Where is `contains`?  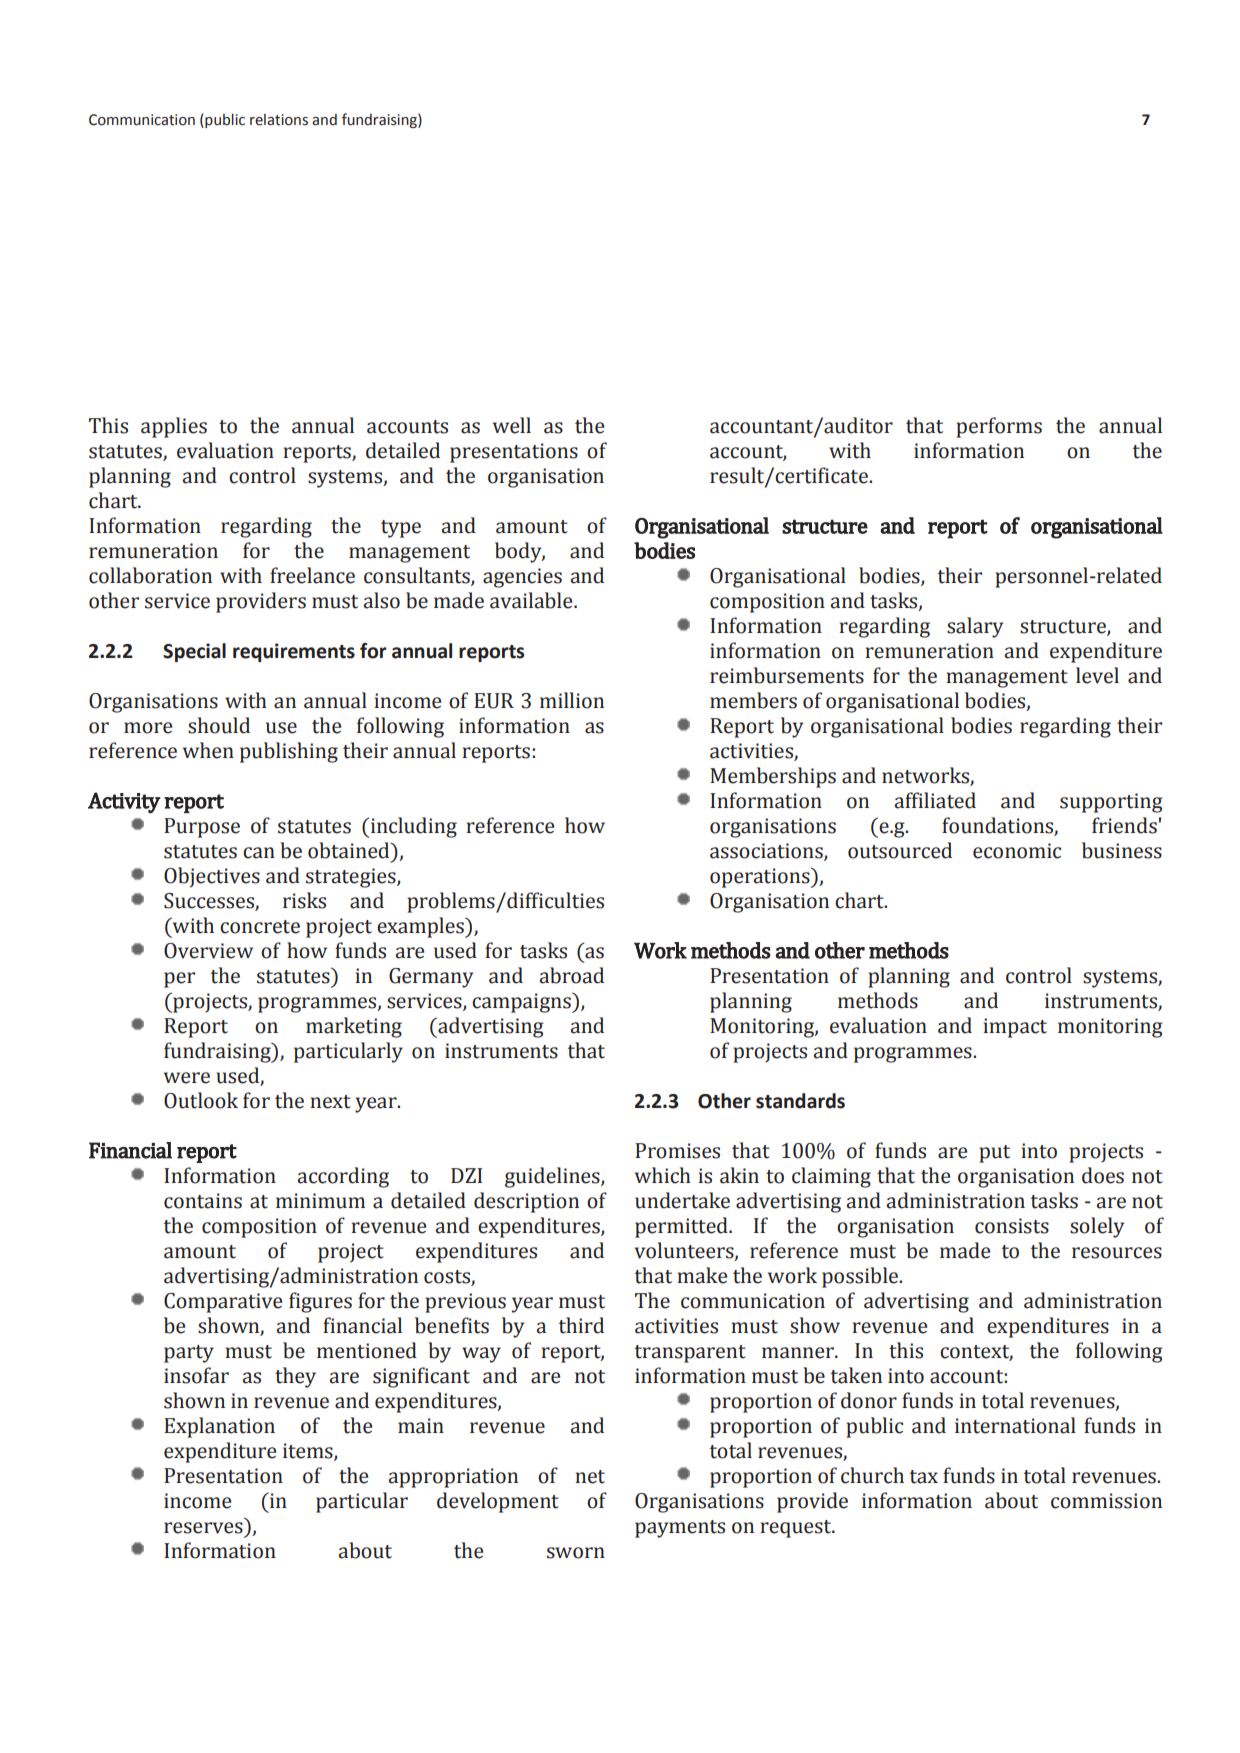
contains is located at coordinates (203, 1201).
